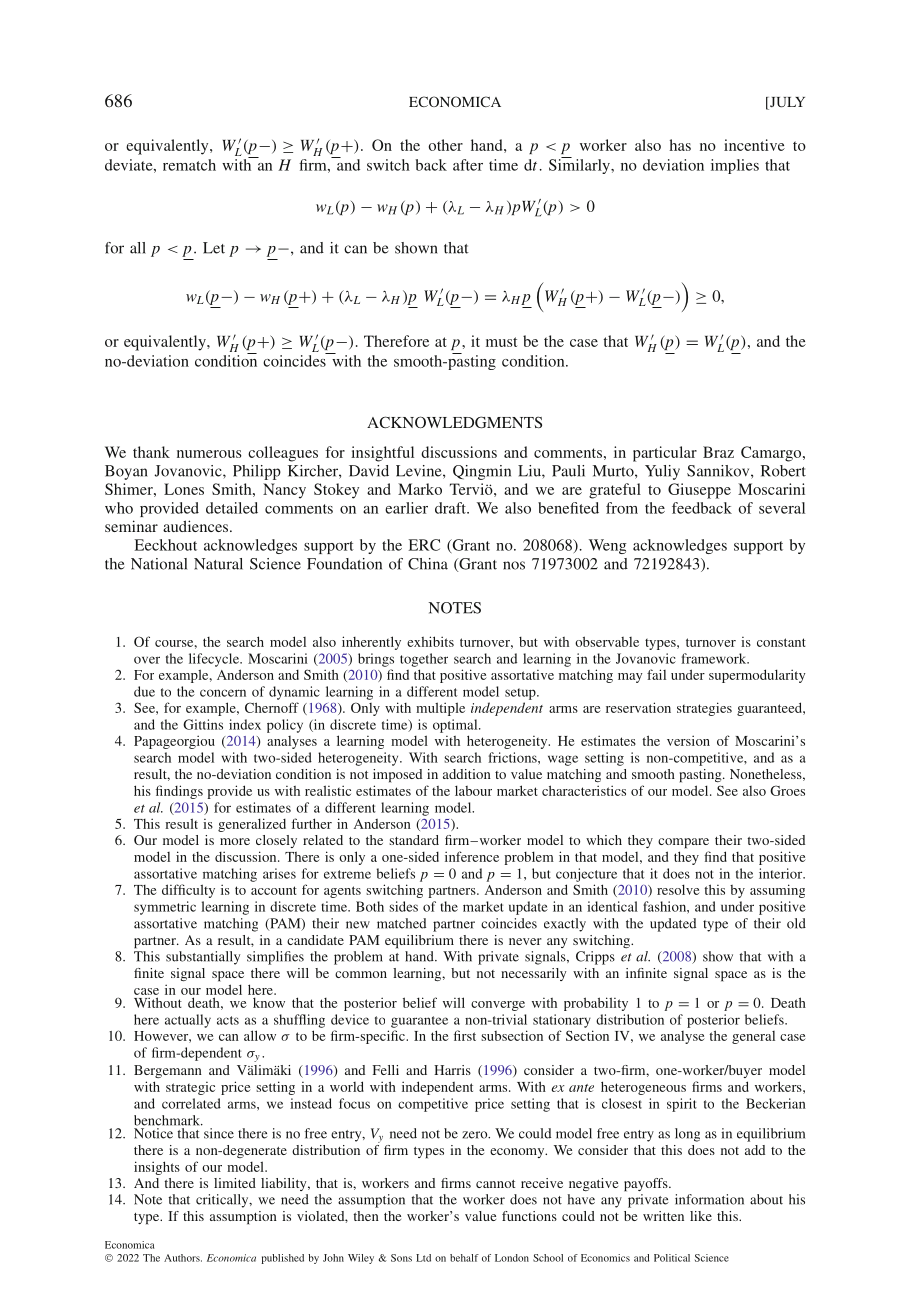 This screenshot has height=1316, width=903. Describe the element at coordinates (715, 658) in the screenshot. I see `framework` at that location.
